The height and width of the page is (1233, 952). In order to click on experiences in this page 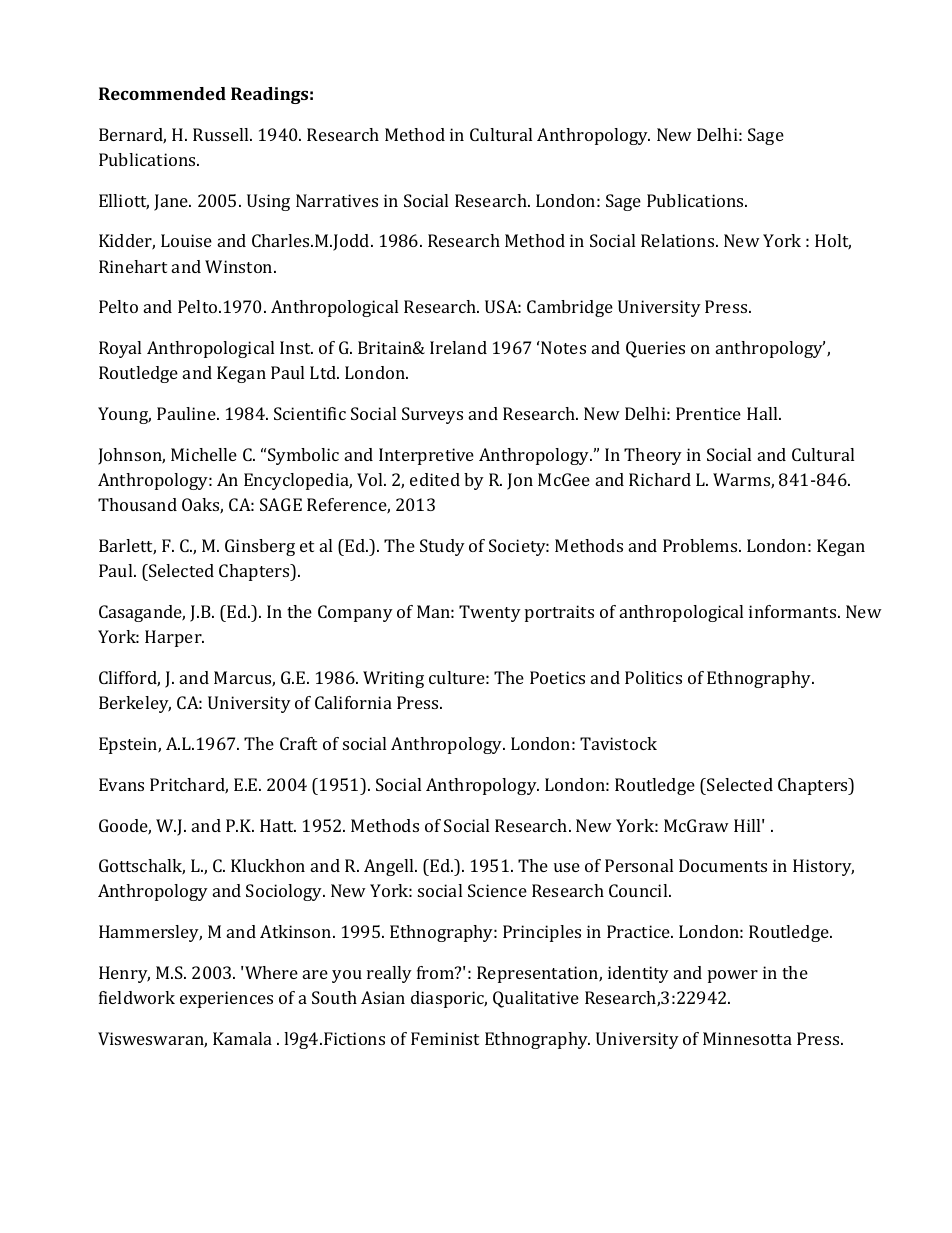, I will do `click(226, 999)`.
